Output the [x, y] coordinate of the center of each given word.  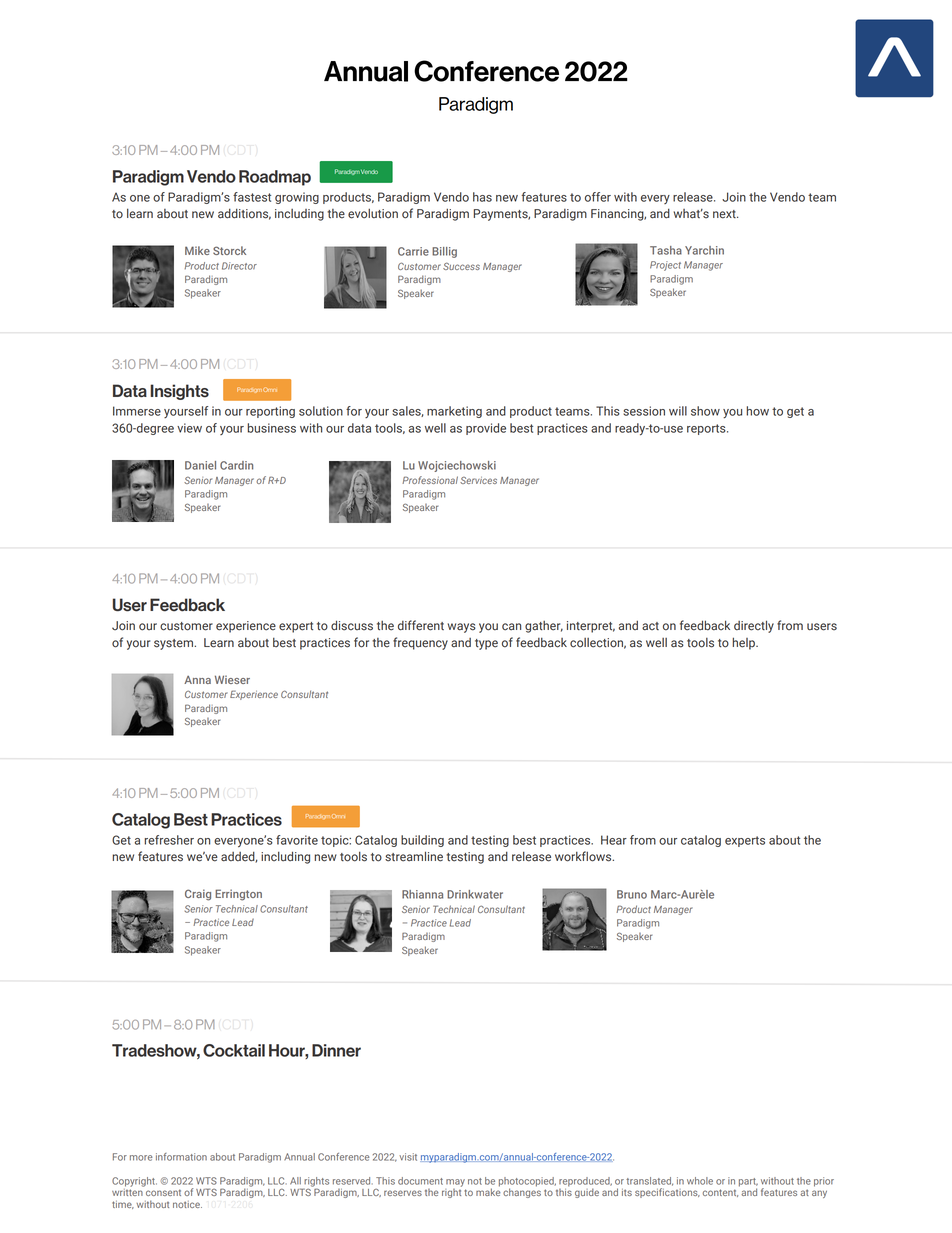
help [745, 643]
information [181, 1157]
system [174, 644]
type [486, 644]
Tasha [666, 250]
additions [244, 214]
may [455, 1183]
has [482, 197]
